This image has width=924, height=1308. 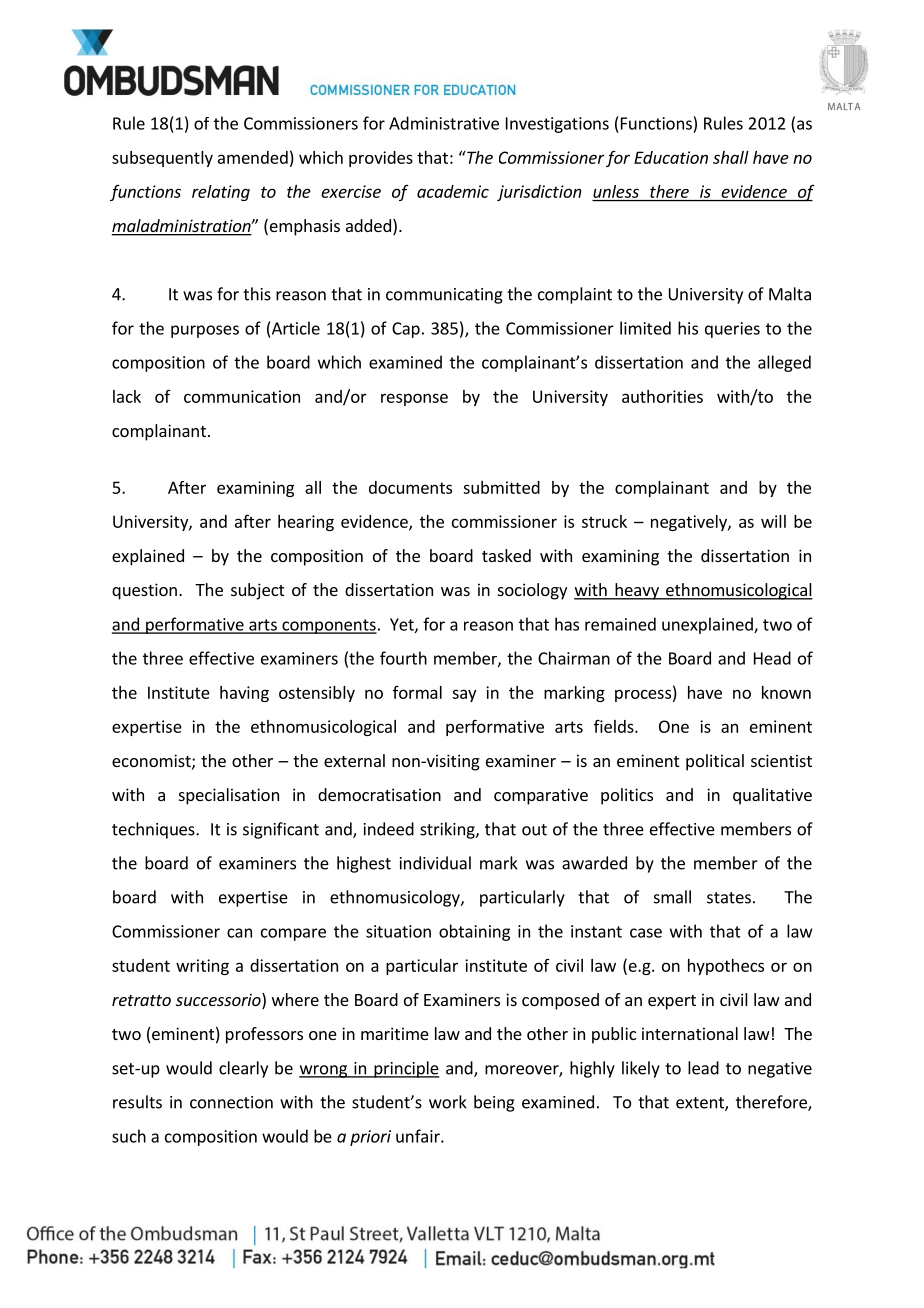 What do you see at coordinates (257, 591) in the image?
I see `subject` at bounding box center [257, 591].
